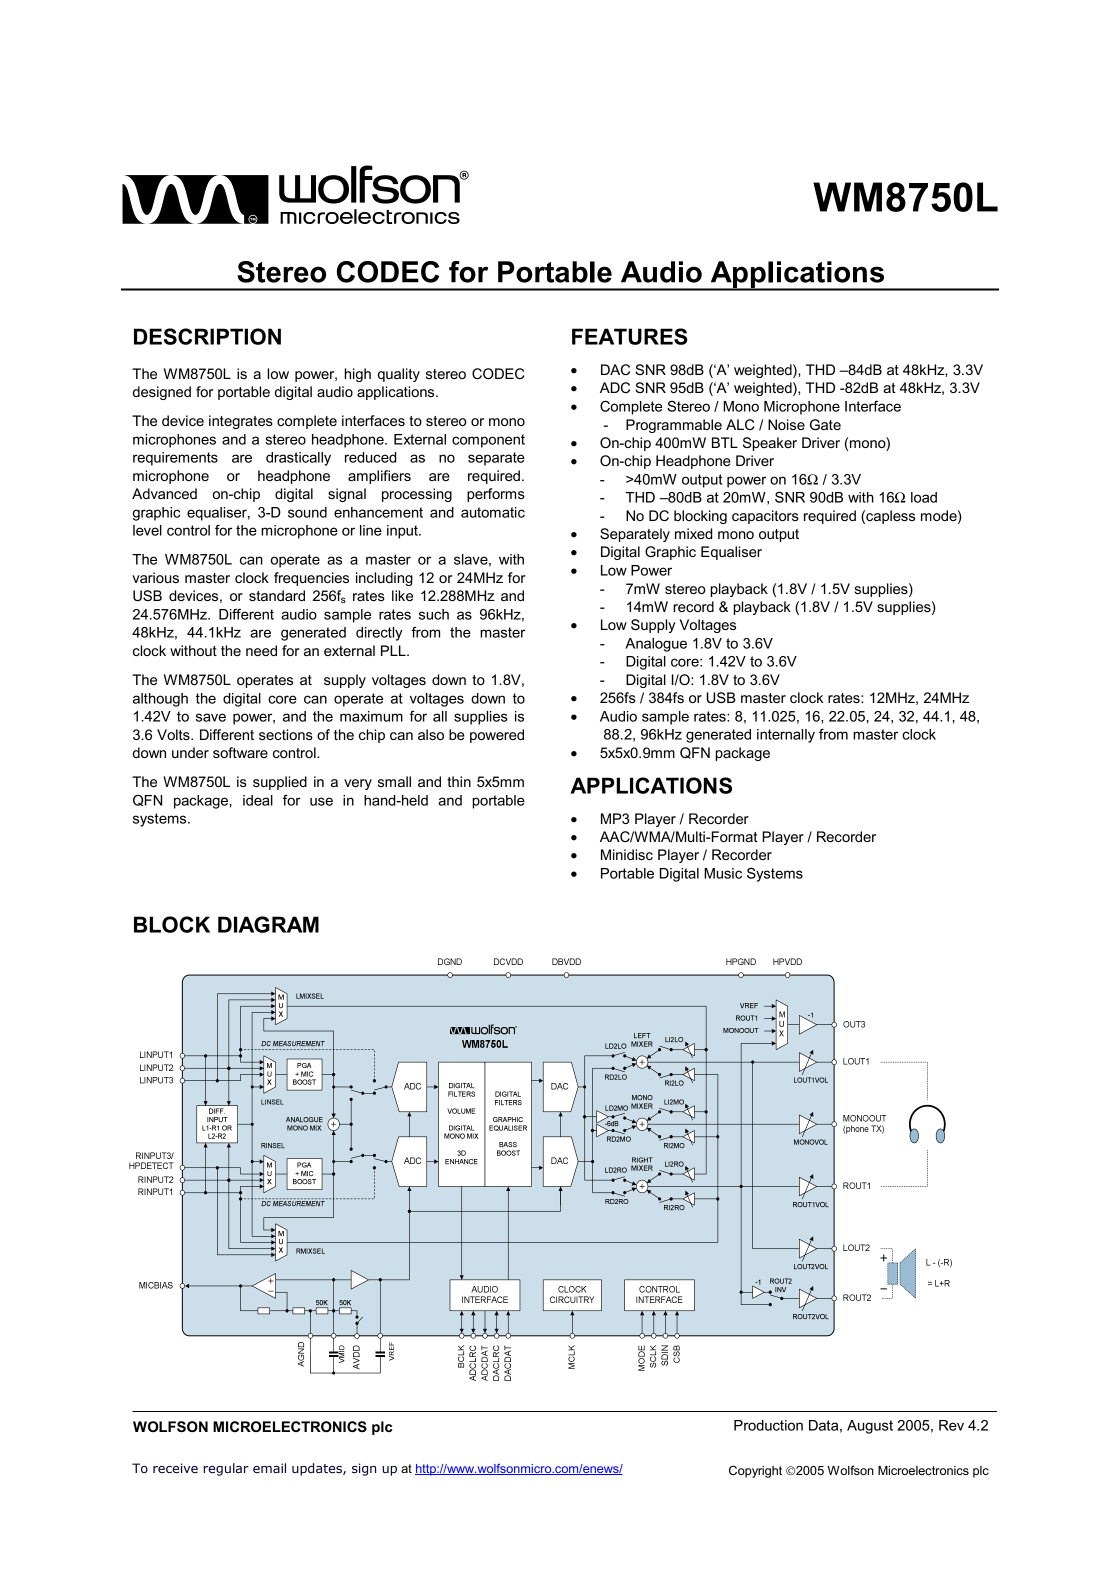 The image size is (1119, 1583). I want to click on regular, so click(226, 1469).
